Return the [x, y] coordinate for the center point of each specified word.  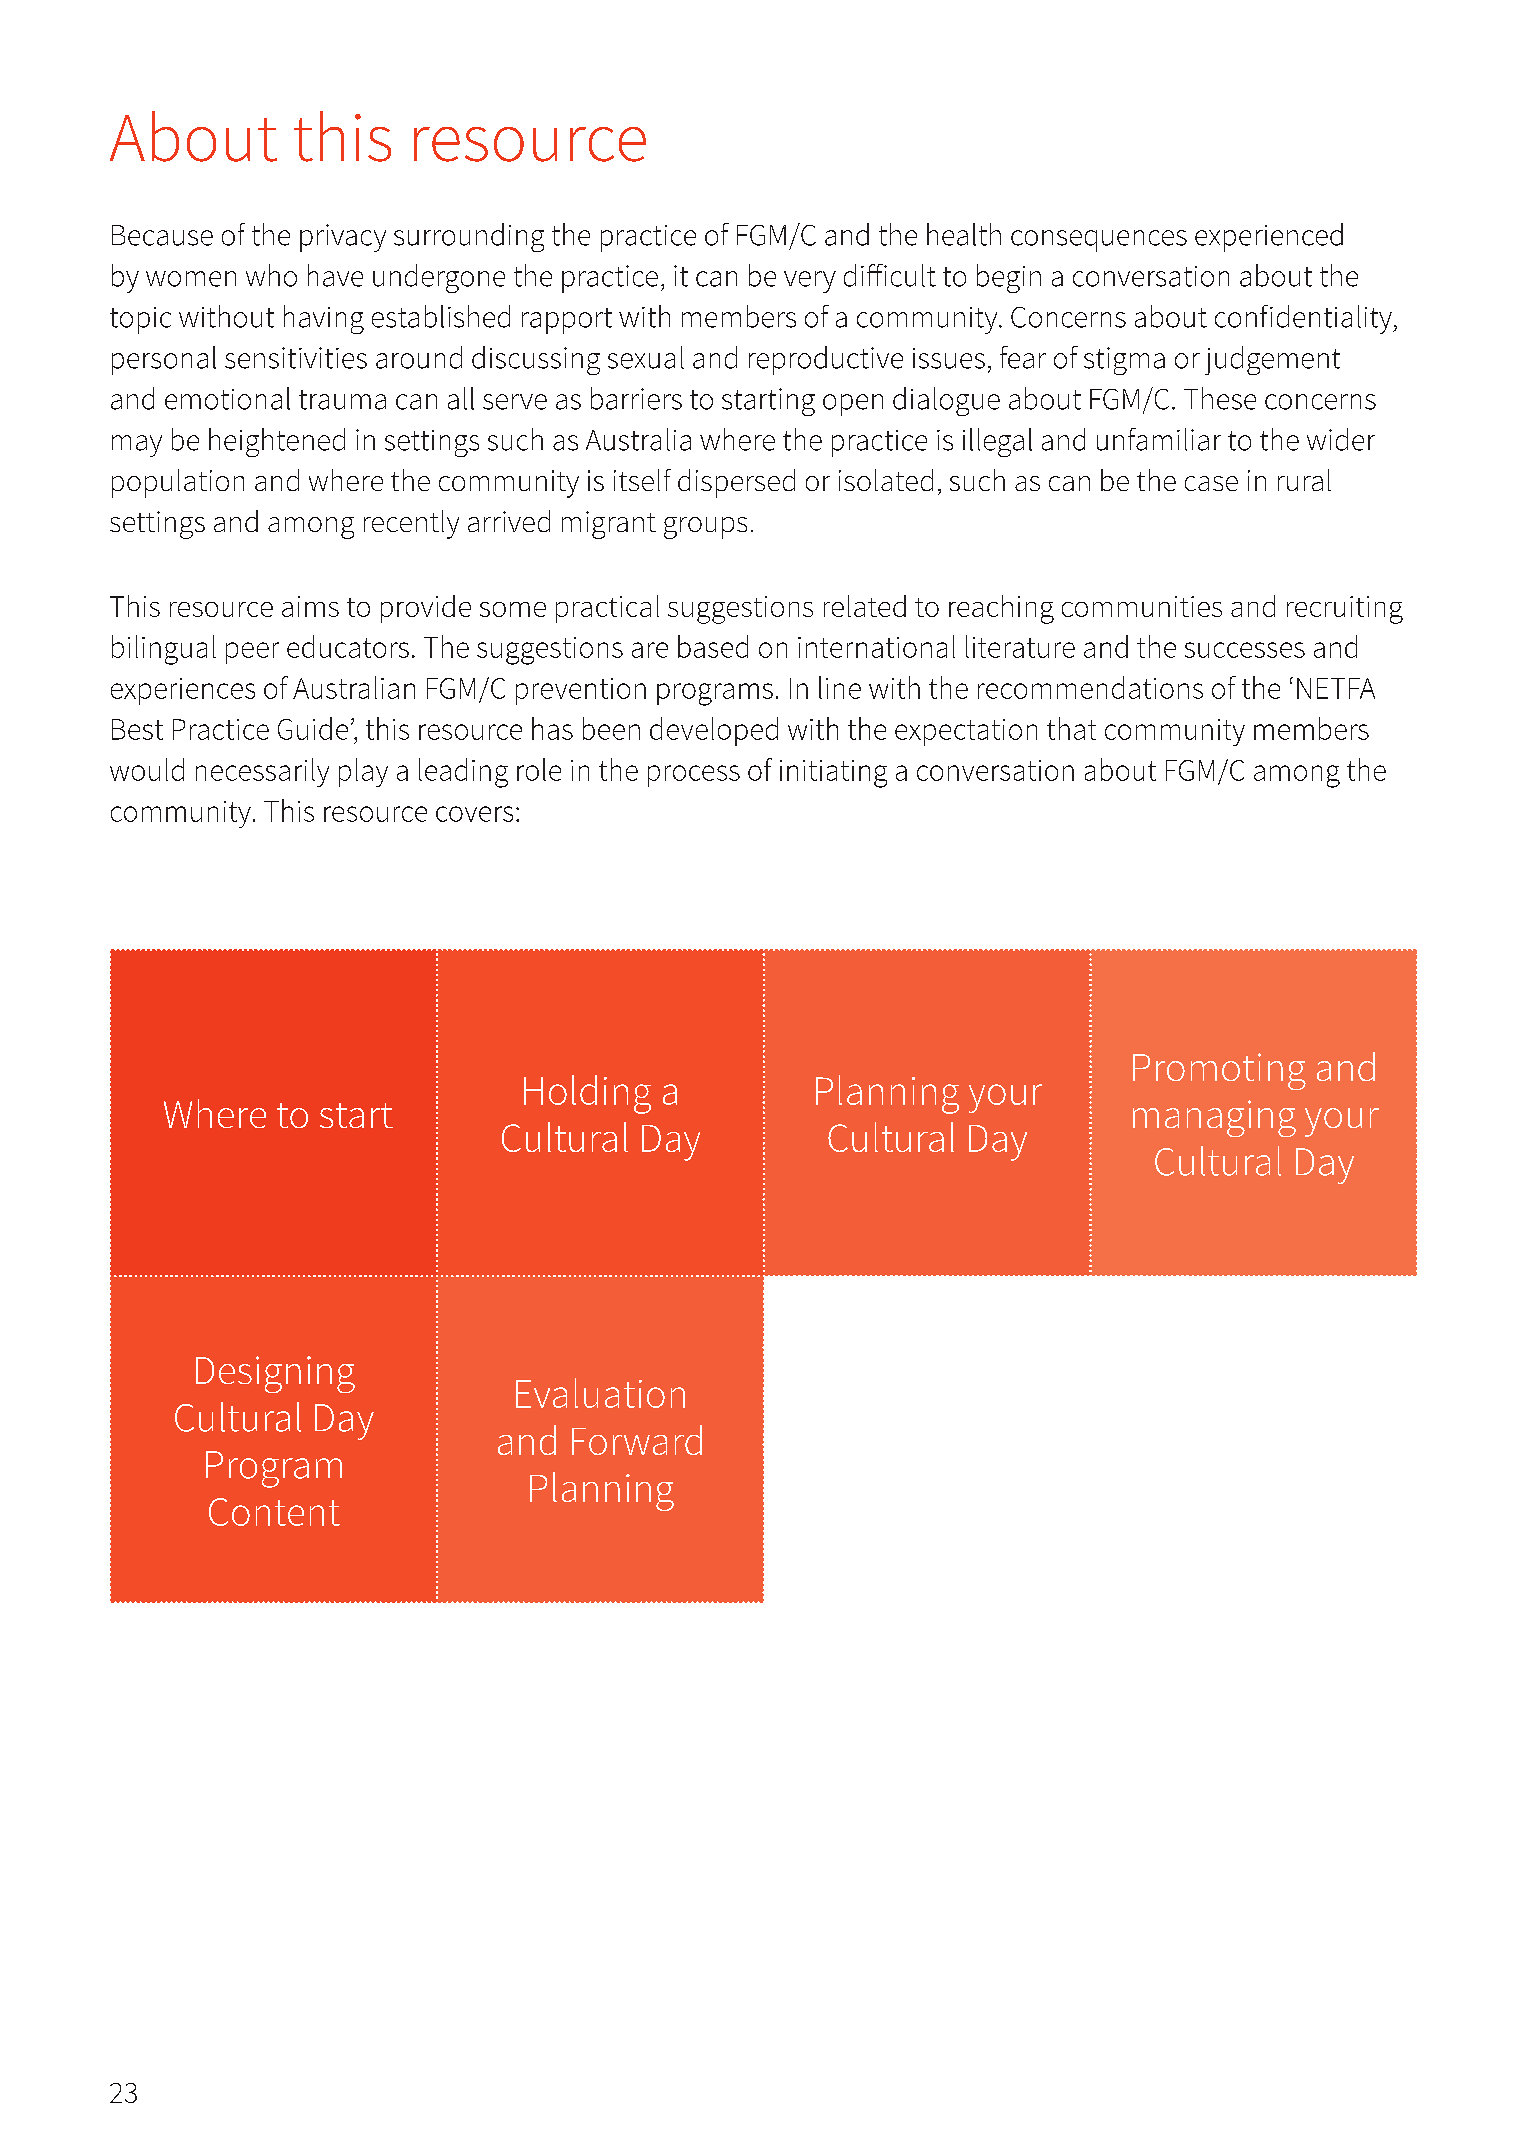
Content [274, 1512]
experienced [1269, 237]
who [271, 275]
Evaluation [600, 1393]
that [1071, 728]
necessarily [262, 772]
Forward [637, 1440]
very [810, 282]
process [694, 776]
